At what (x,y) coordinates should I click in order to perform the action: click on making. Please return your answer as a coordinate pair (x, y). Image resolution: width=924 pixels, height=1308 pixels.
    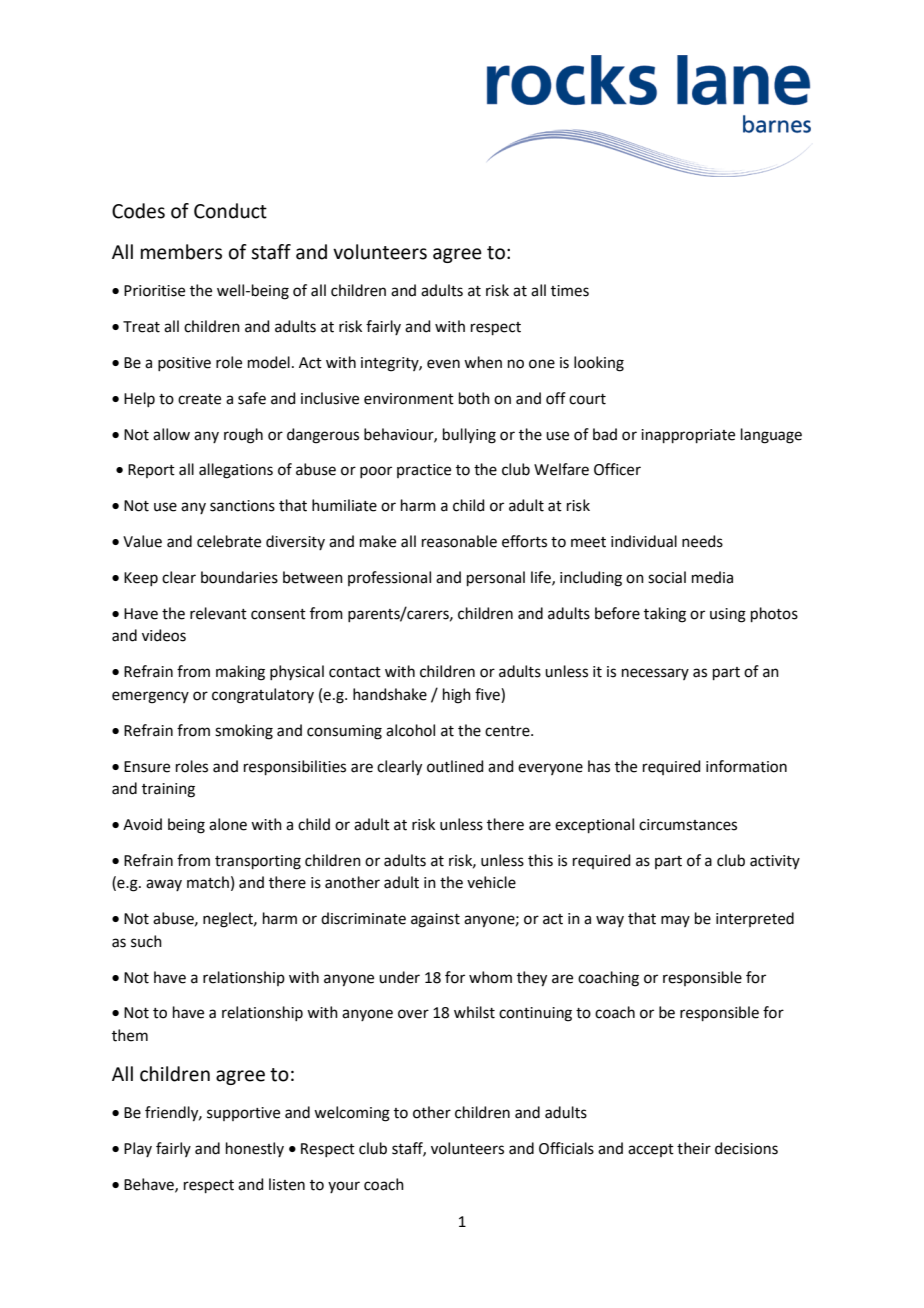
    Looking at the image, I should click on (240, 673).
